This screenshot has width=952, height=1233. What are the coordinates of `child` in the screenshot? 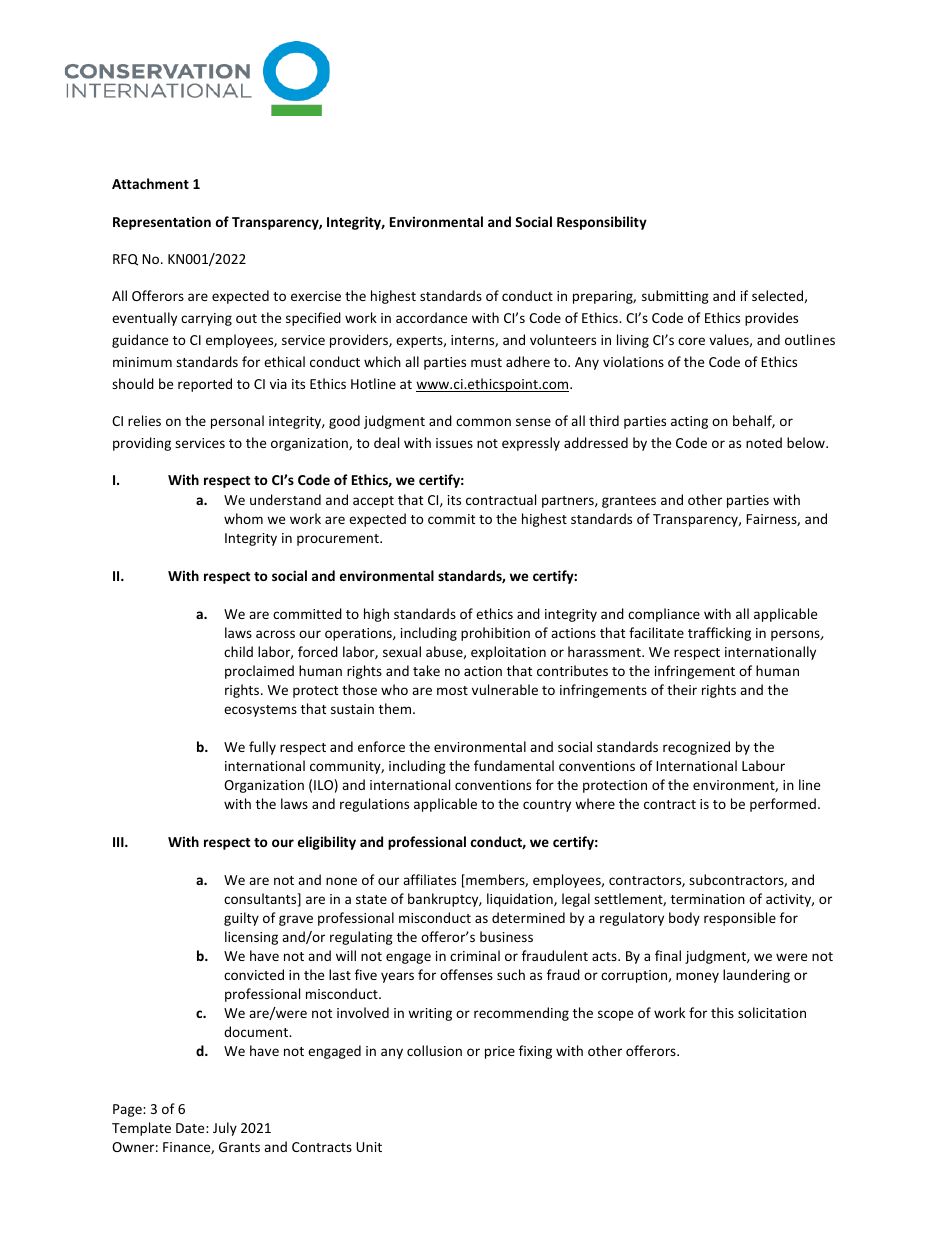 It's located at (238, 651).
